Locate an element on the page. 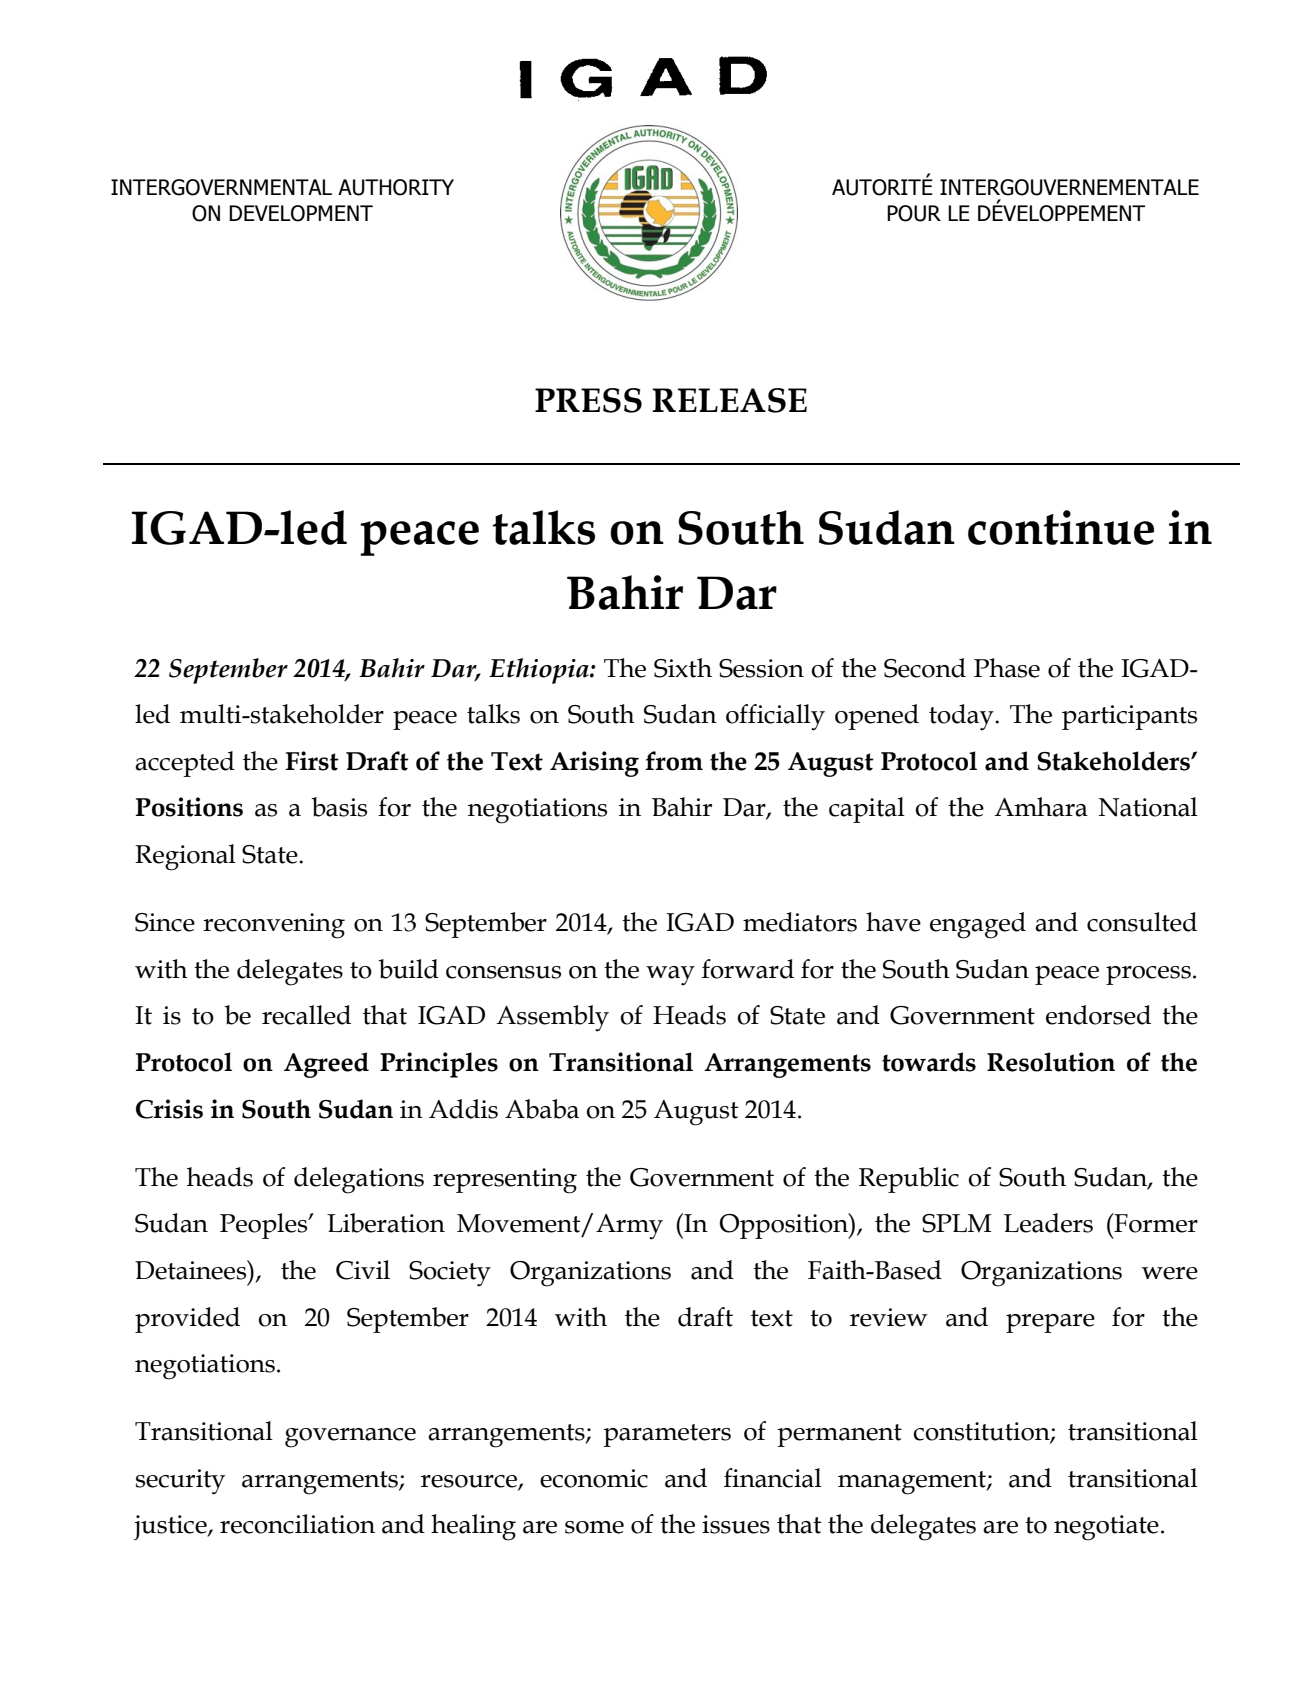 The width and height of the image is (1314, 1701). DEVELOPMENT is located at coordinates (301, 213).
